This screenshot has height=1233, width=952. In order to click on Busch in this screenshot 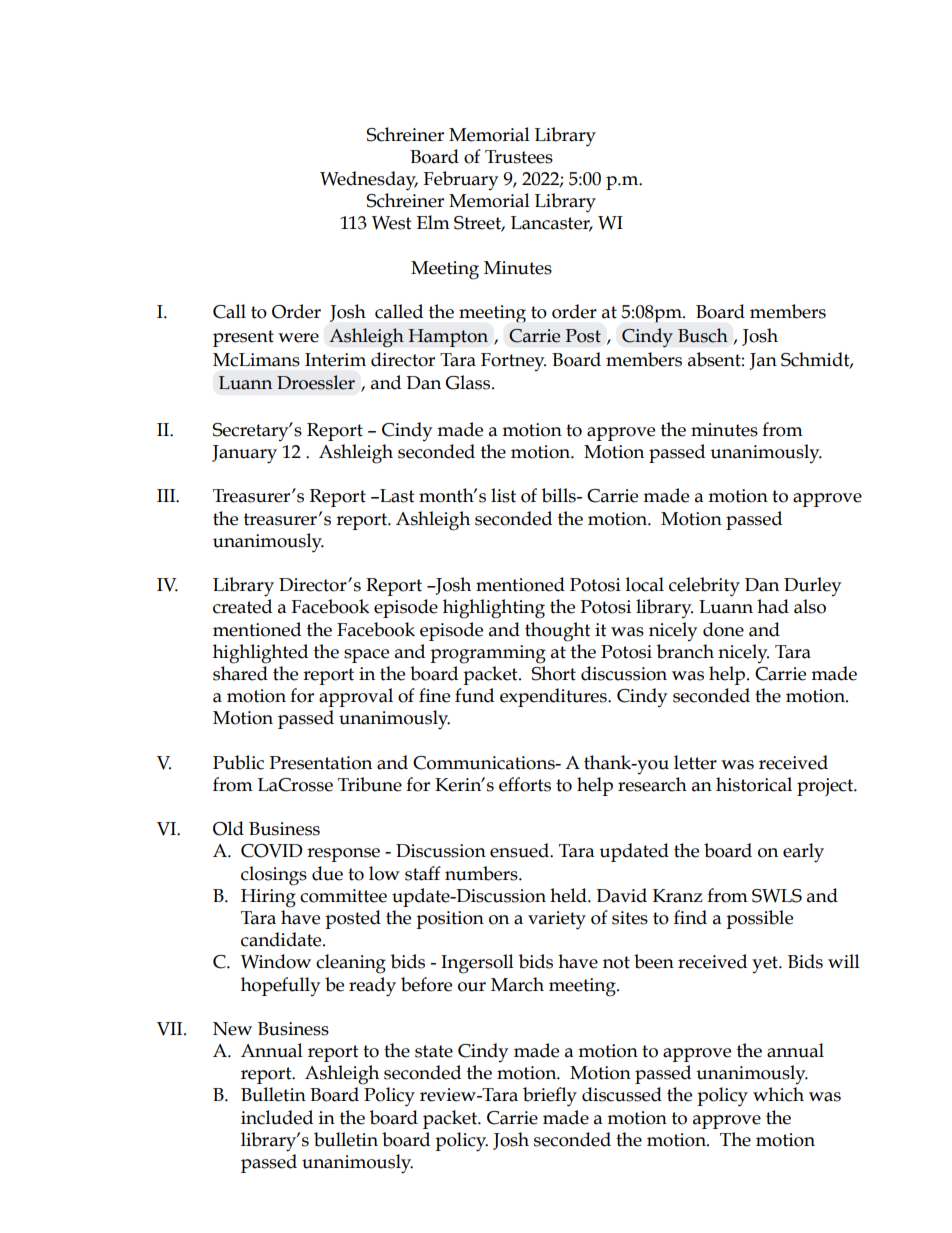, I will do `click(703, 335)`.
